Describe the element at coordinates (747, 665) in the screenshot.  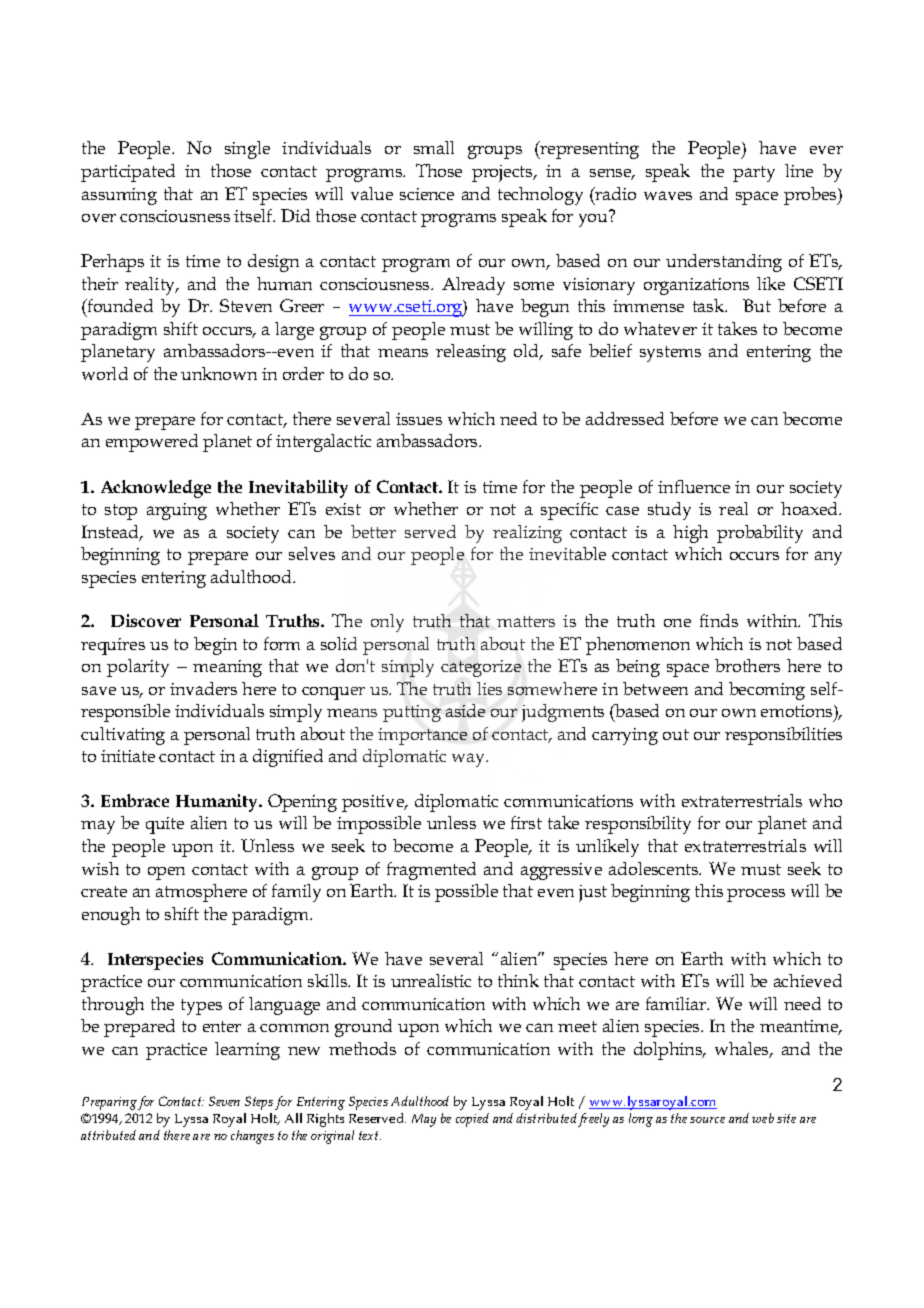
I see `brothers` at that location.
